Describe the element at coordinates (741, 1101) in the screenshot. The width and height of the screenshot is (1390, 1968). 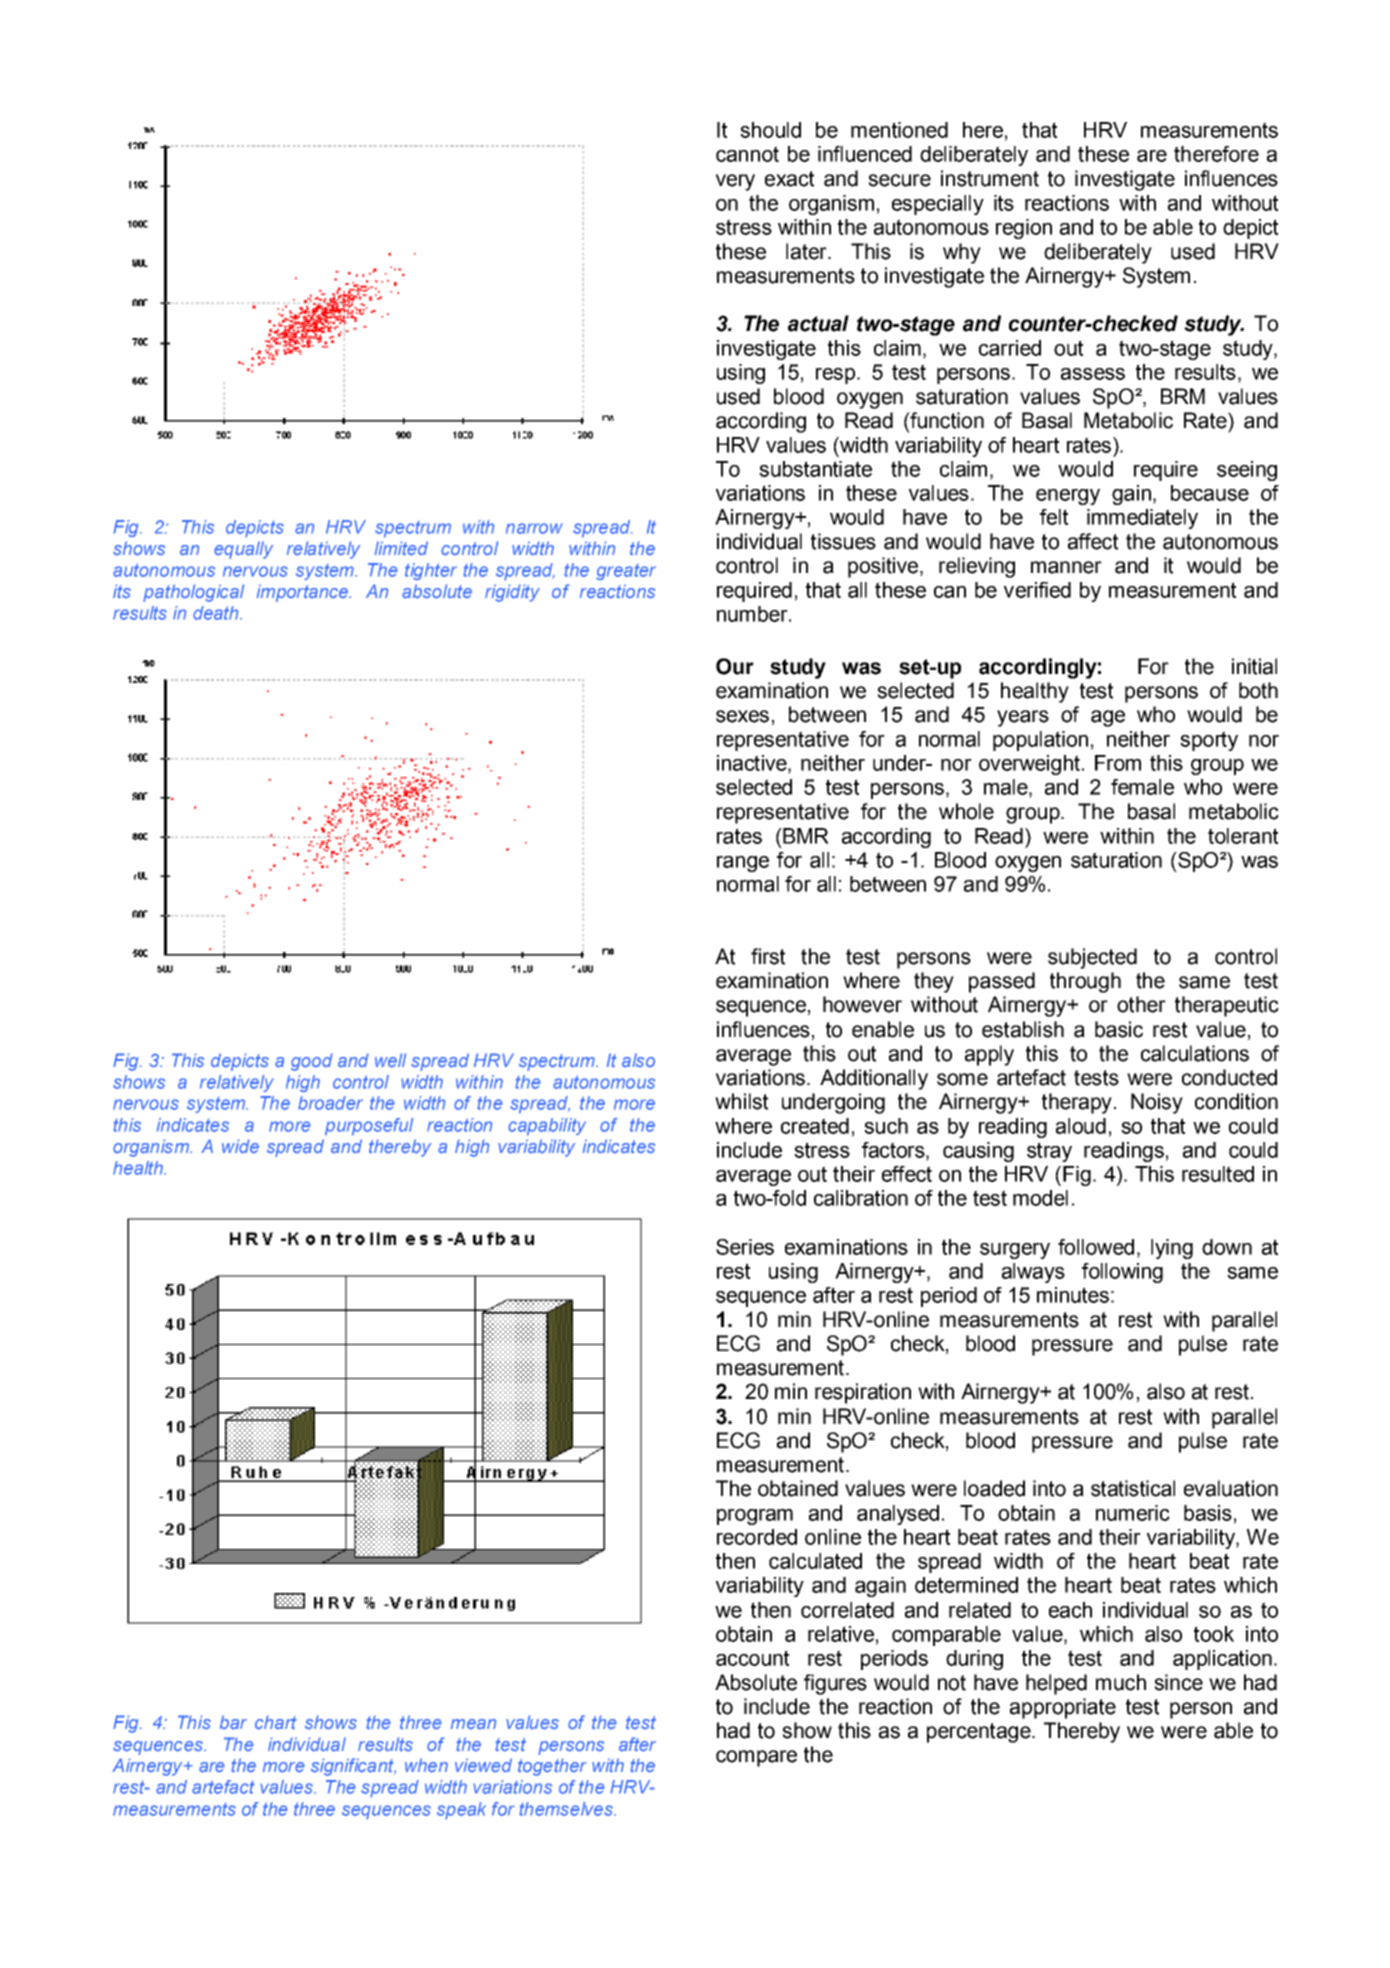
I see `whilst` at that location.
